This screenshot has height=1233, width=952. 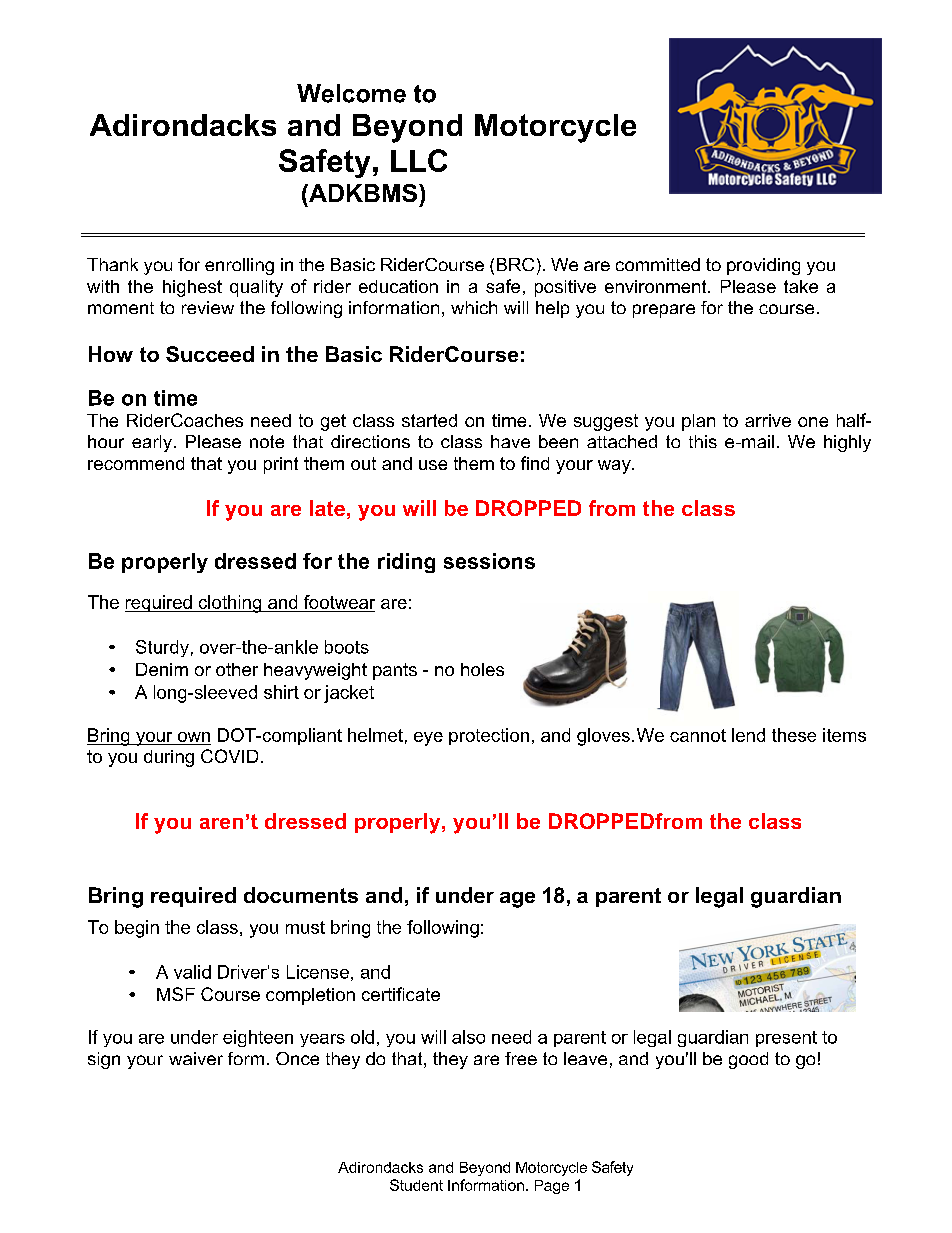 What do you see at coordinates (136, 463) in the screenshot?
I see `recommend` at bounding box center [136, 463].
